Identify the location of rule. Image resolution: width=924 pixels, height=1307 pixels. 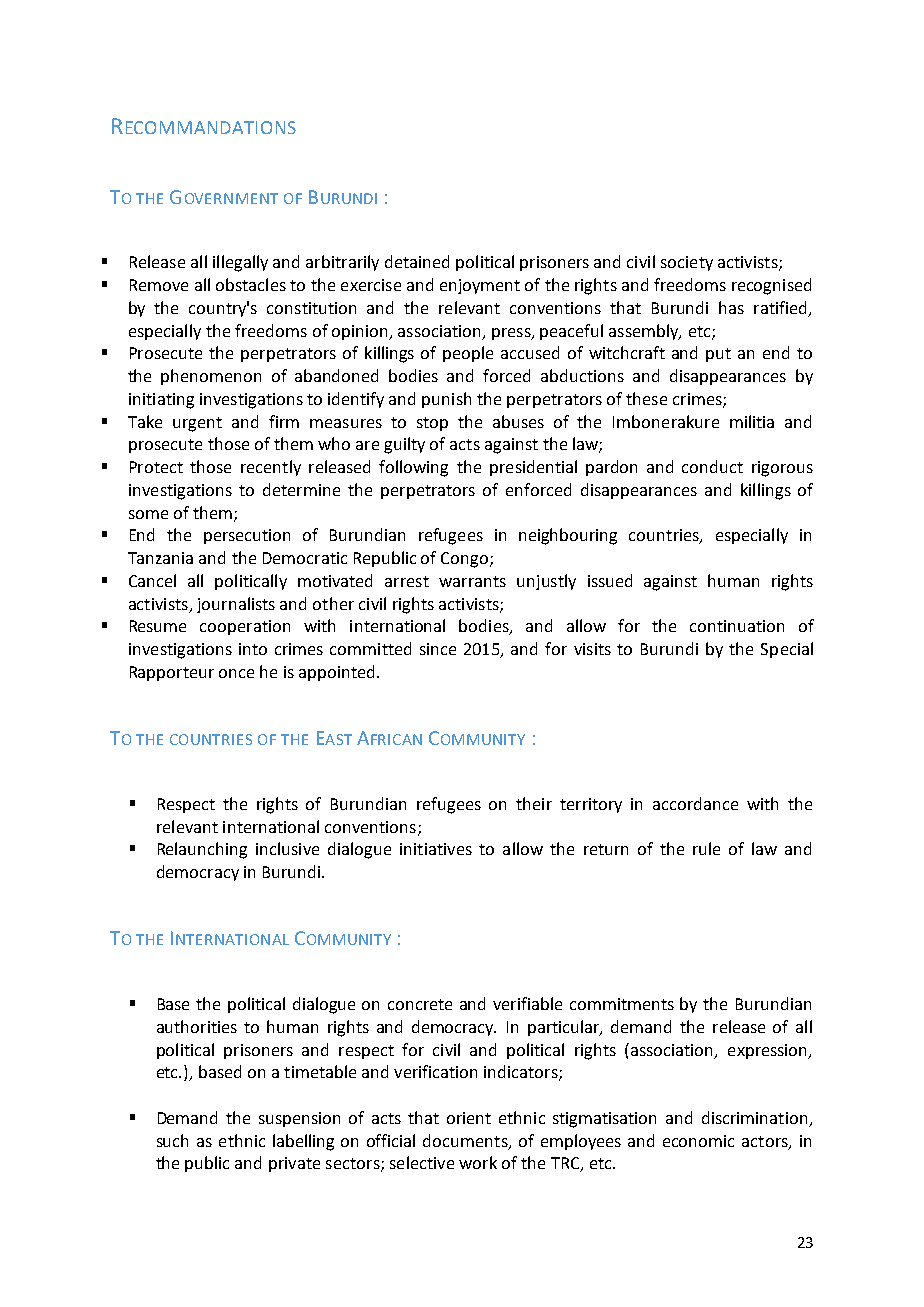
(706, 848).
